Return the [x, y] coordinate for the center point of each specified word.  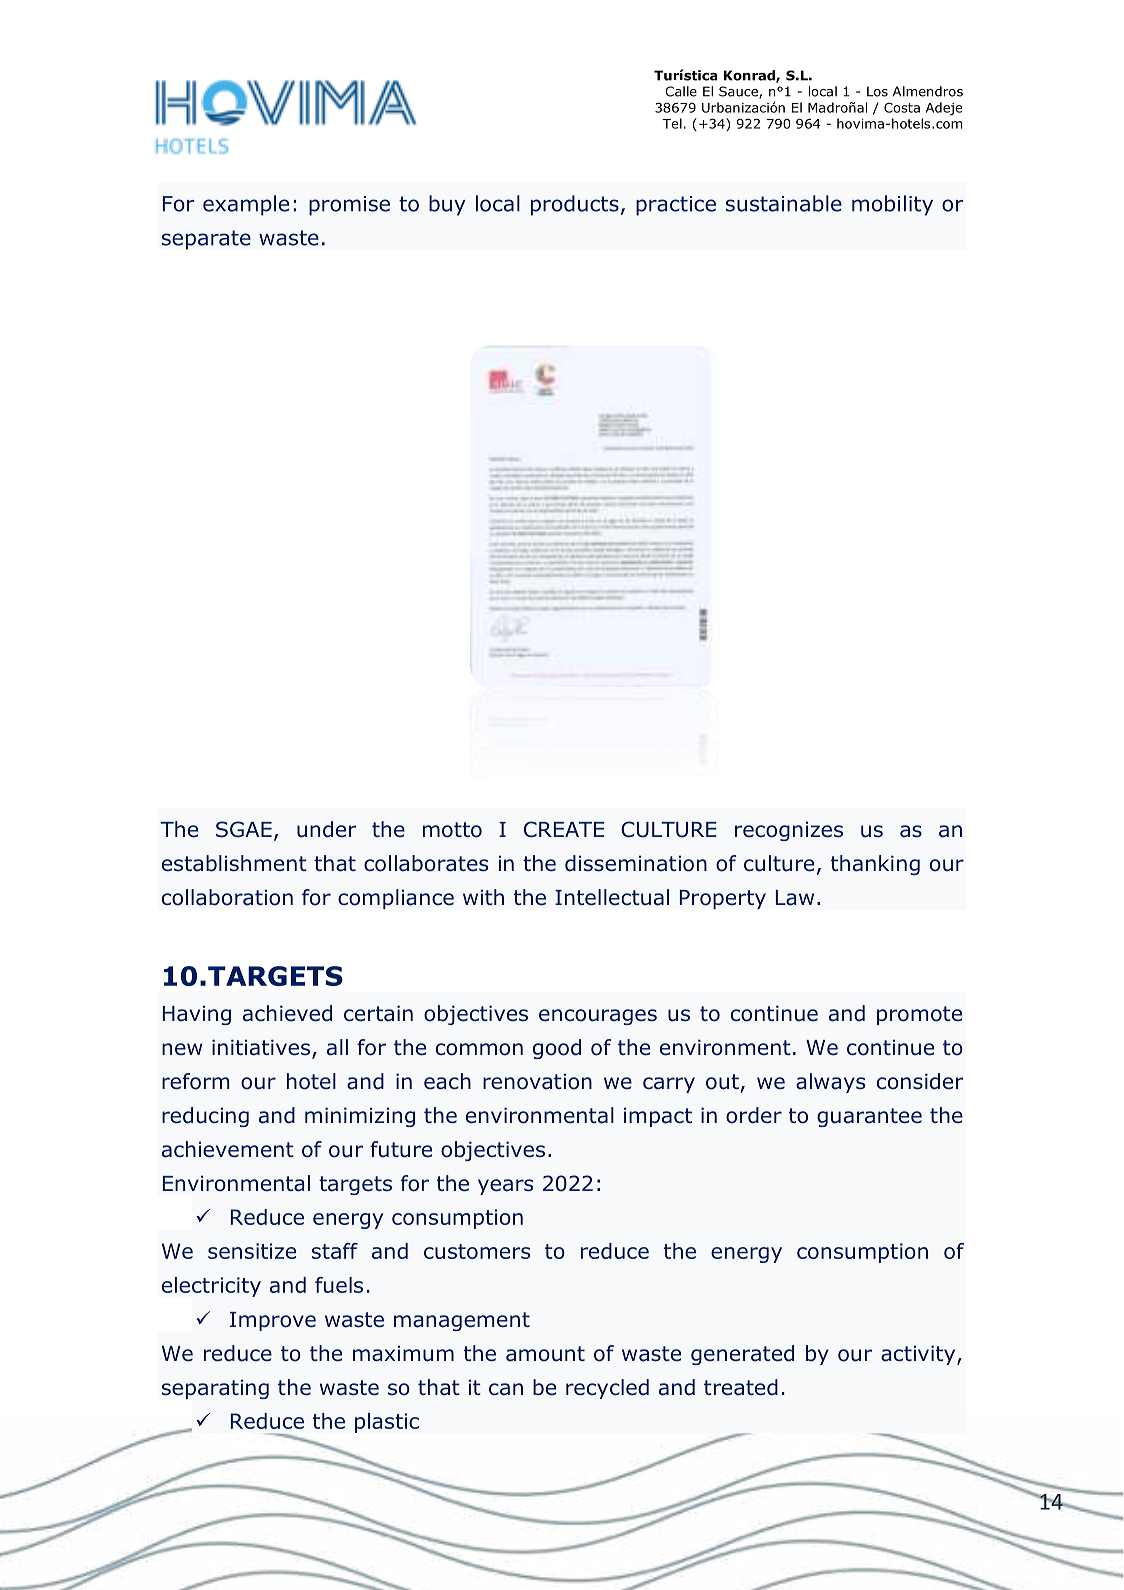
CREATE [564, 829]
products [575, 205]
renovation [537, 1081]
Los [877, 91]
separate [206, 240]
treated [741, 1387]
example [246, 205]
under [327, 829]
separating [215, 1389]
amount [545, 1354]
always [830, 1083]
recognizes [789, 831]
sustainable [784, 203]
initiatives [261, 1047]
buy [447, 205]
